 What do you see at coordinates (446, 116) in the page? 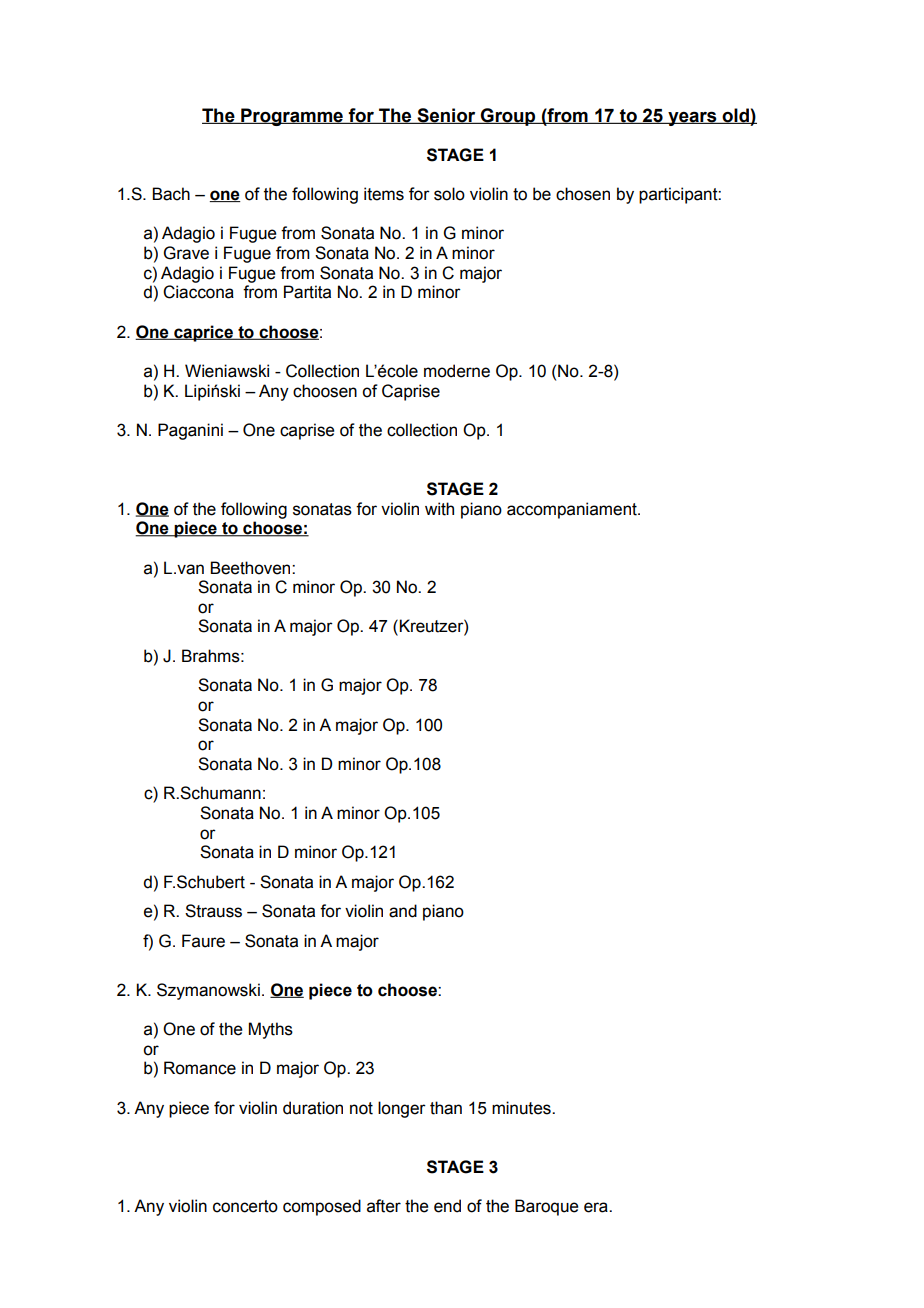
I see `Senior` at bounding box center [446, 116].
